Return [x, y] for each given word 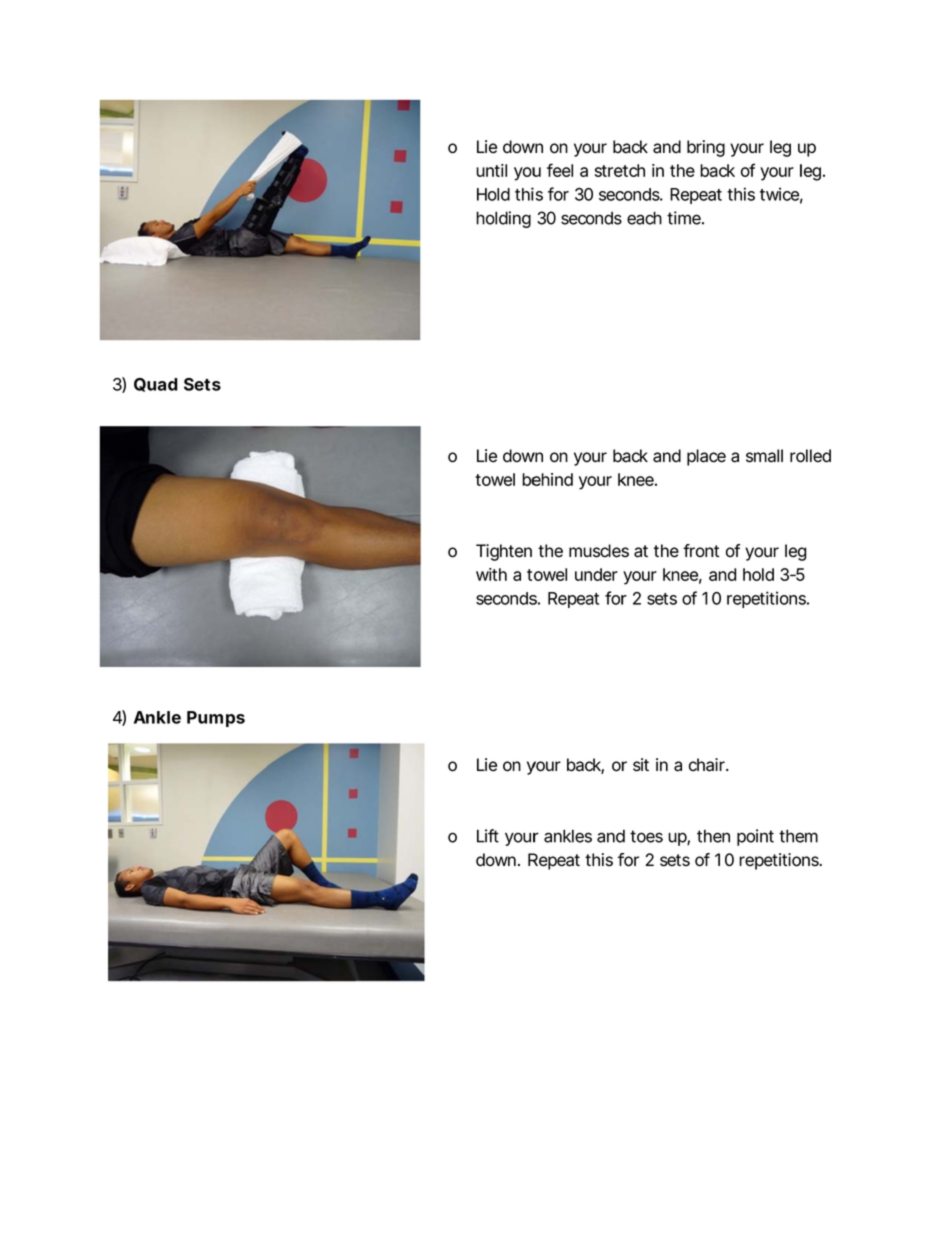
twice [779, 194]
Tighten [504, 552]
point [755, 837]
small [764, 456]
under [596, 574]
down [496, 860]
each [644, 218]
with [491, 574]
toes [646, 836]
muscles [599, 551]
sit [641, 765]
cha [701, 765]
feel [560, 170]
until [491, 170]
